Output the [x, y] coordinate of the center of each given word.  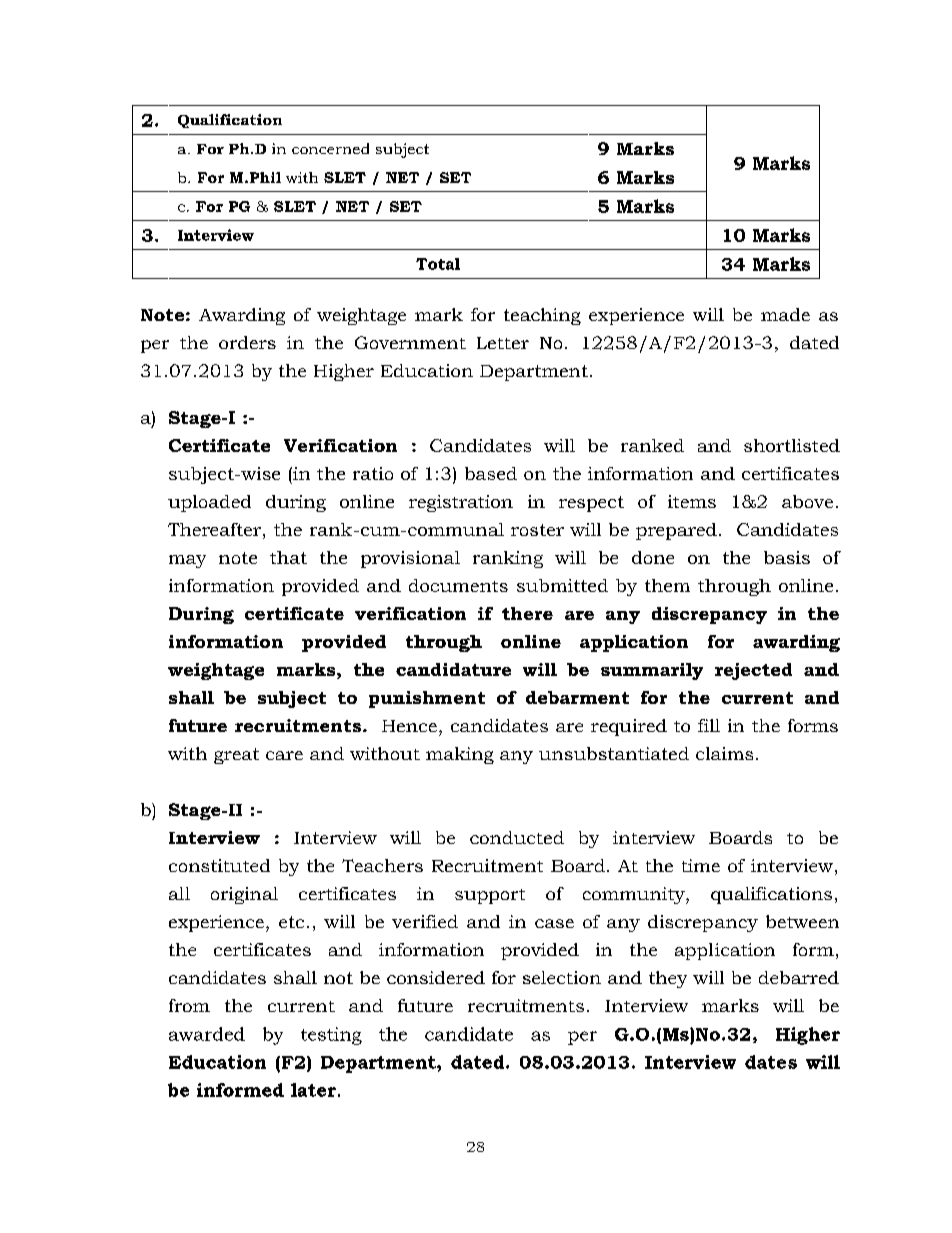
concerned [330, 148]
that [288, 557]
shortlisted [792, 445]
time [701, 865]
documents [458, 585]
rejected [753, 671]
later [313, 1090]
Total [438, 264]
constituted [219, 865]
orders [247, 342]
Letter [503, 343]
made [785, 314]
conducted [517, 837]
